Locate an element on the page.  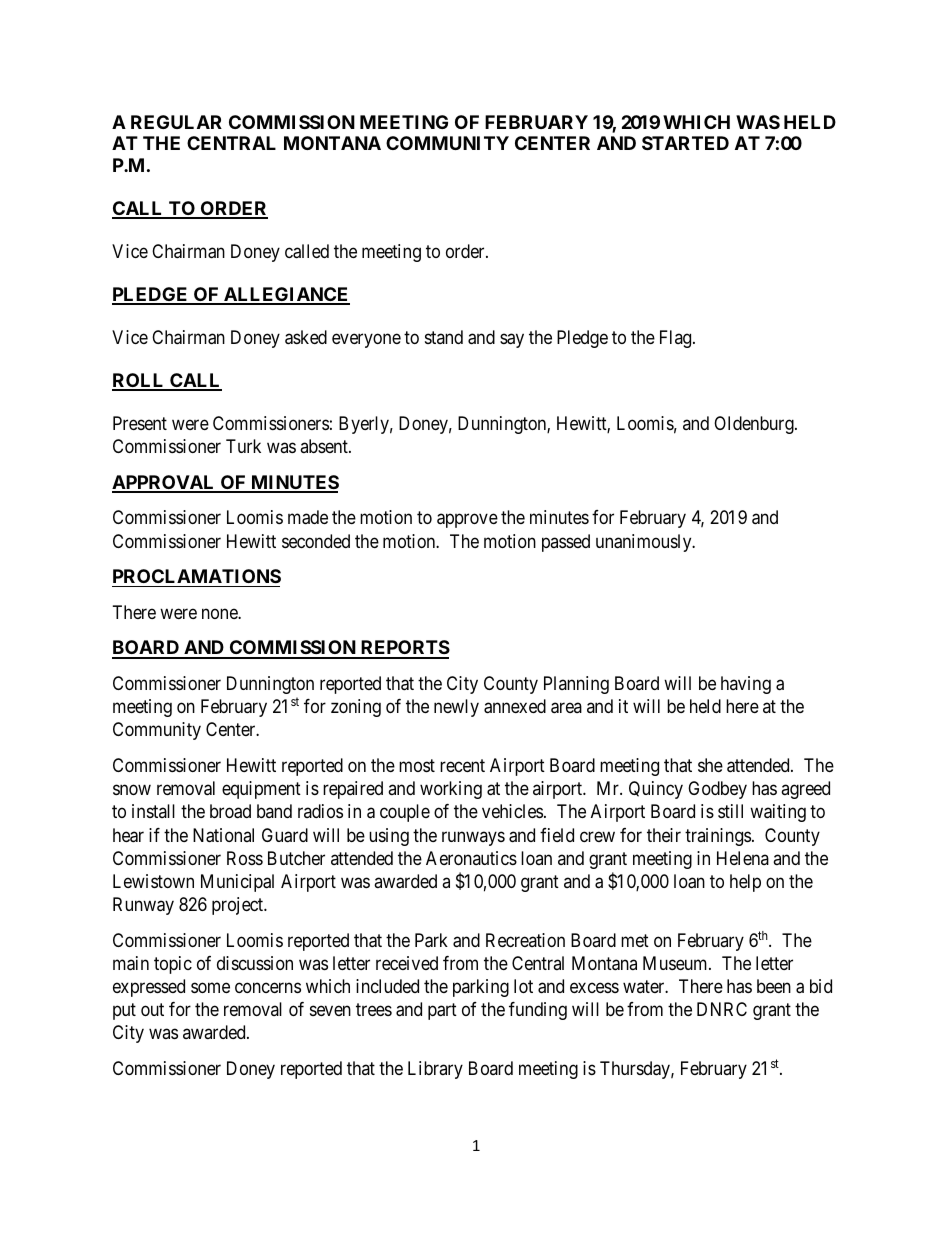
Oldenburg is located at coordinates (755, 425).
